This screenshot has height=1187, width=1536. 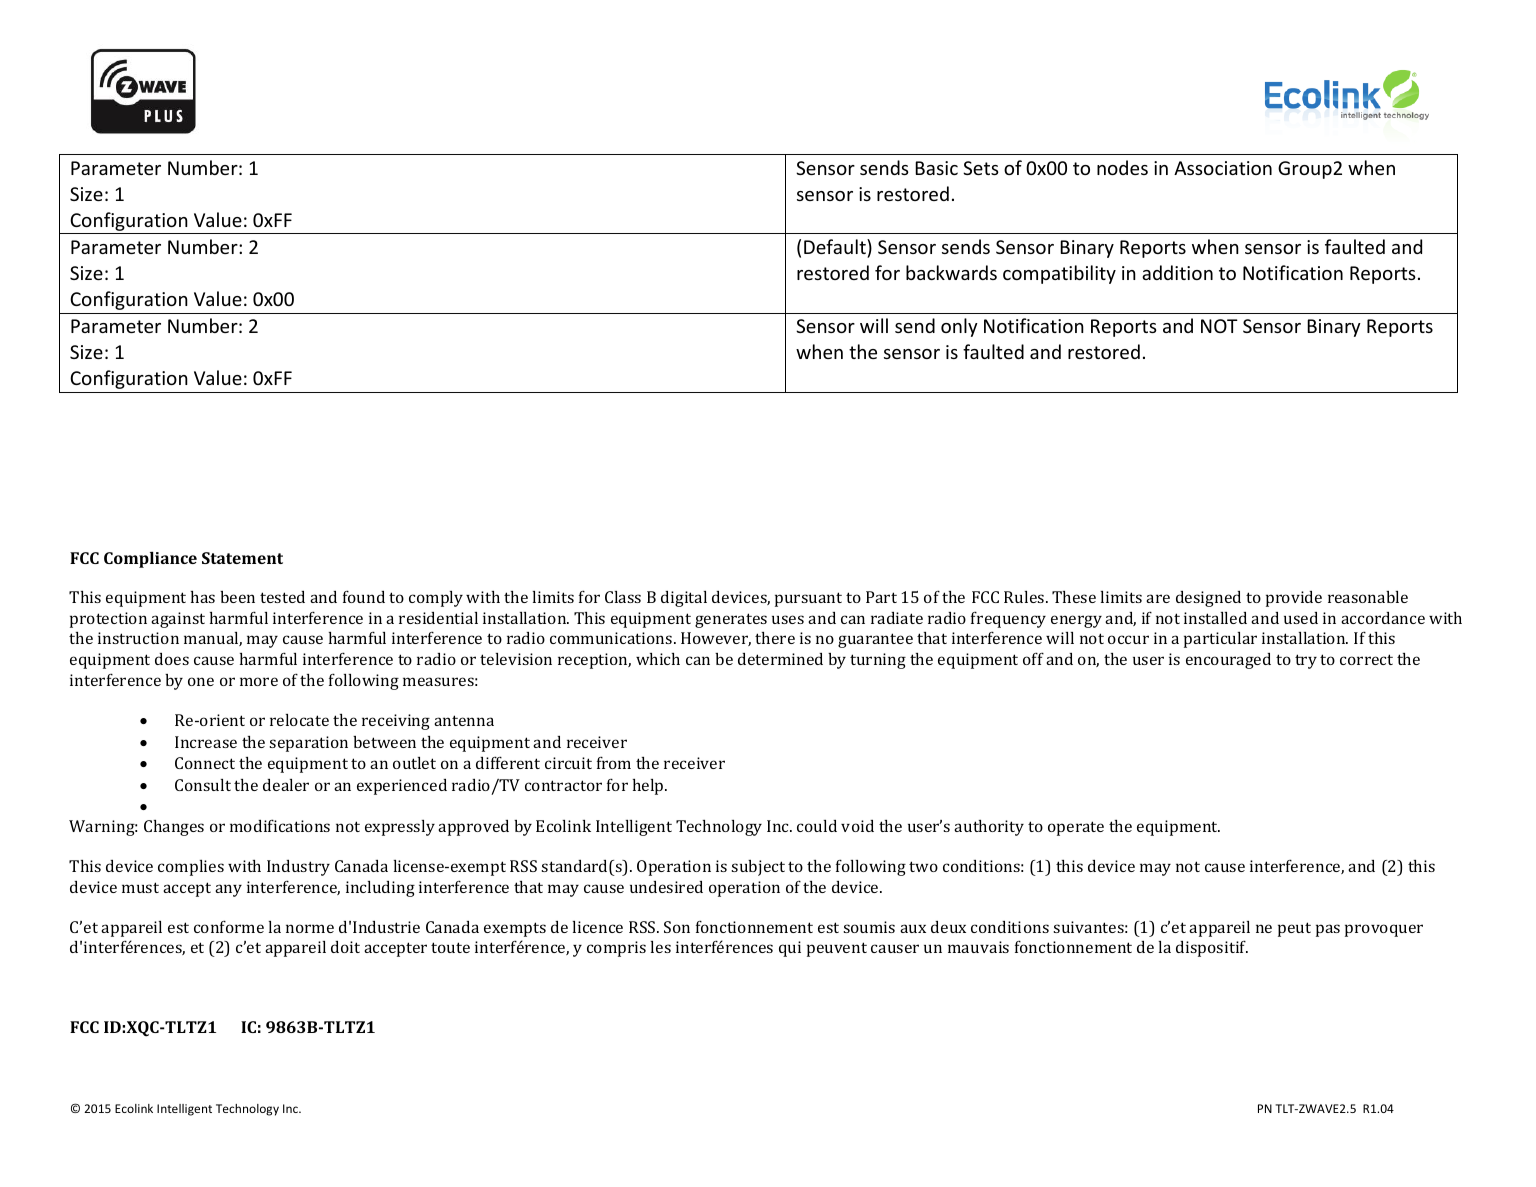 I want to click on determined, so click(x=780, y=659).
